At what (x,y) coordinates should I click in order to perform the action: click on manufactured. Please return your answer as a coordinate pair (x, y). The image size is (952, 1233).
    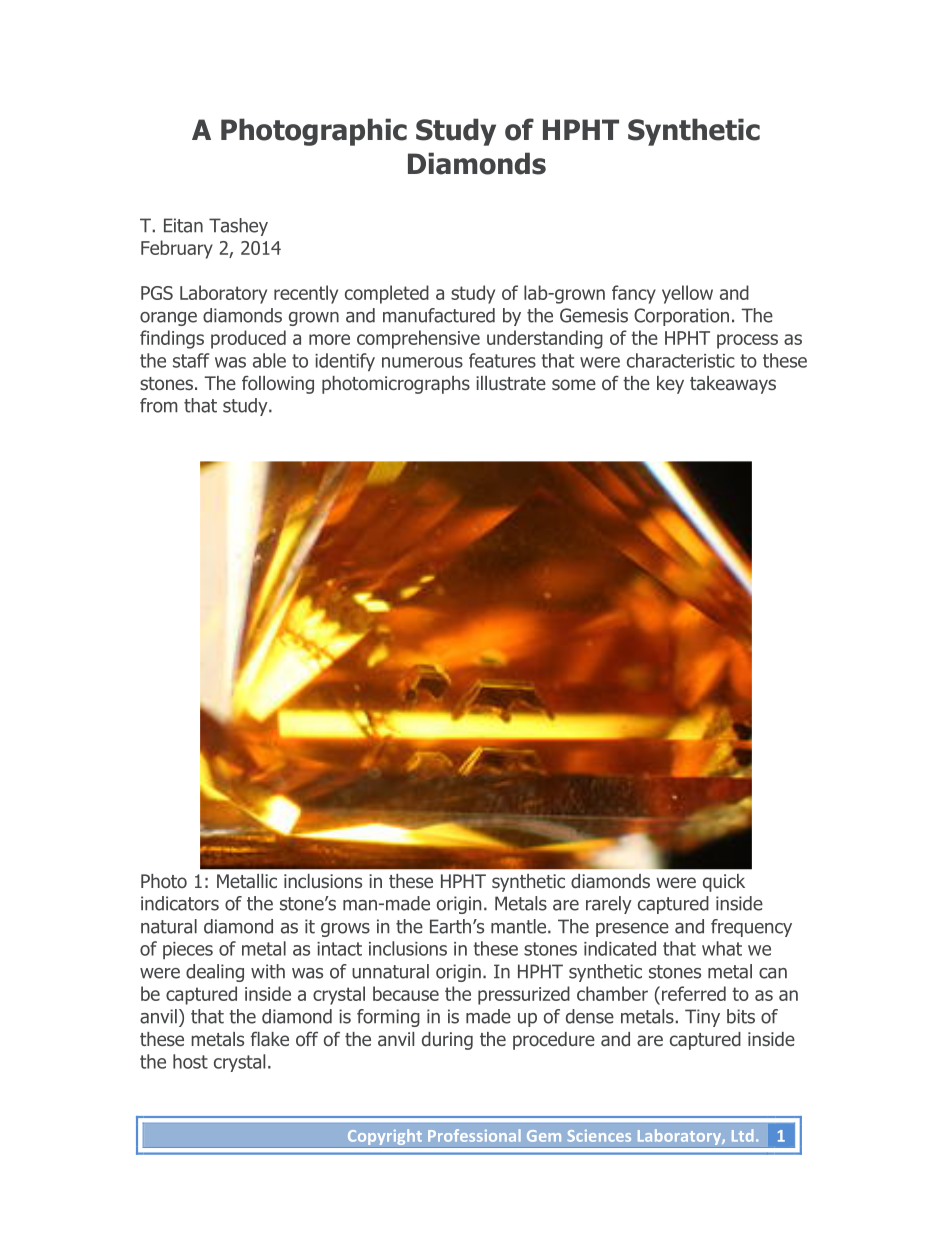
    Looking at the image, I should click on (439, 315).
